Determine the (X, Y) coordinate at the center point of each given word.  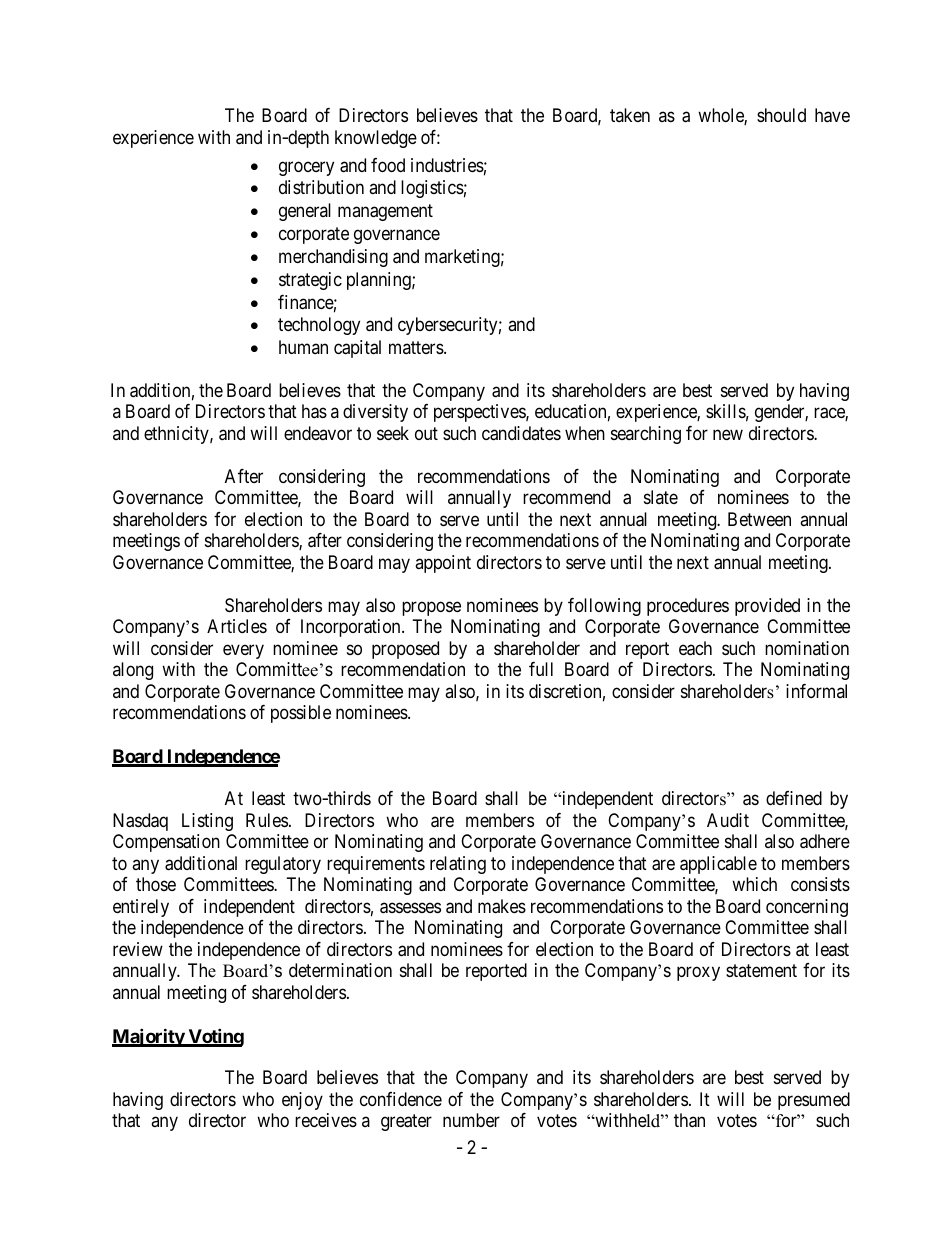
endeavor (318, 433)
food (388, 165)
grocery (306, 168)
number (471, 1120)
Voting (215, 1037)
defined (794, 798)
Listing (207, 822)
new (728, 434)
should (781, 115)
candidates (521, 433)
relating (458, 865)
